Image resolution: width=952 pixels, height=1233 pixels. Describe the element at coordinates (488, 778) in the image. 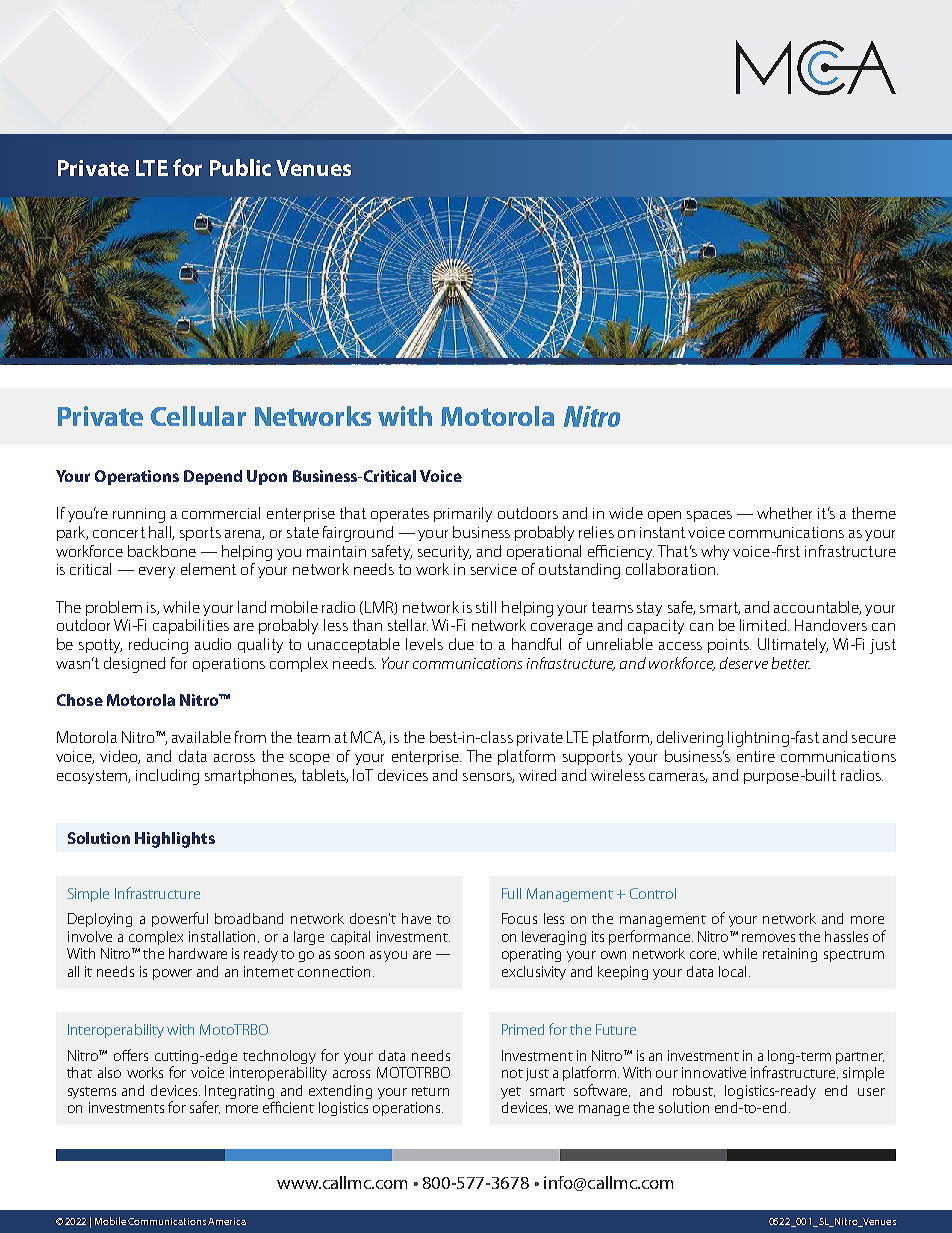

I see `sensors` at that location.
